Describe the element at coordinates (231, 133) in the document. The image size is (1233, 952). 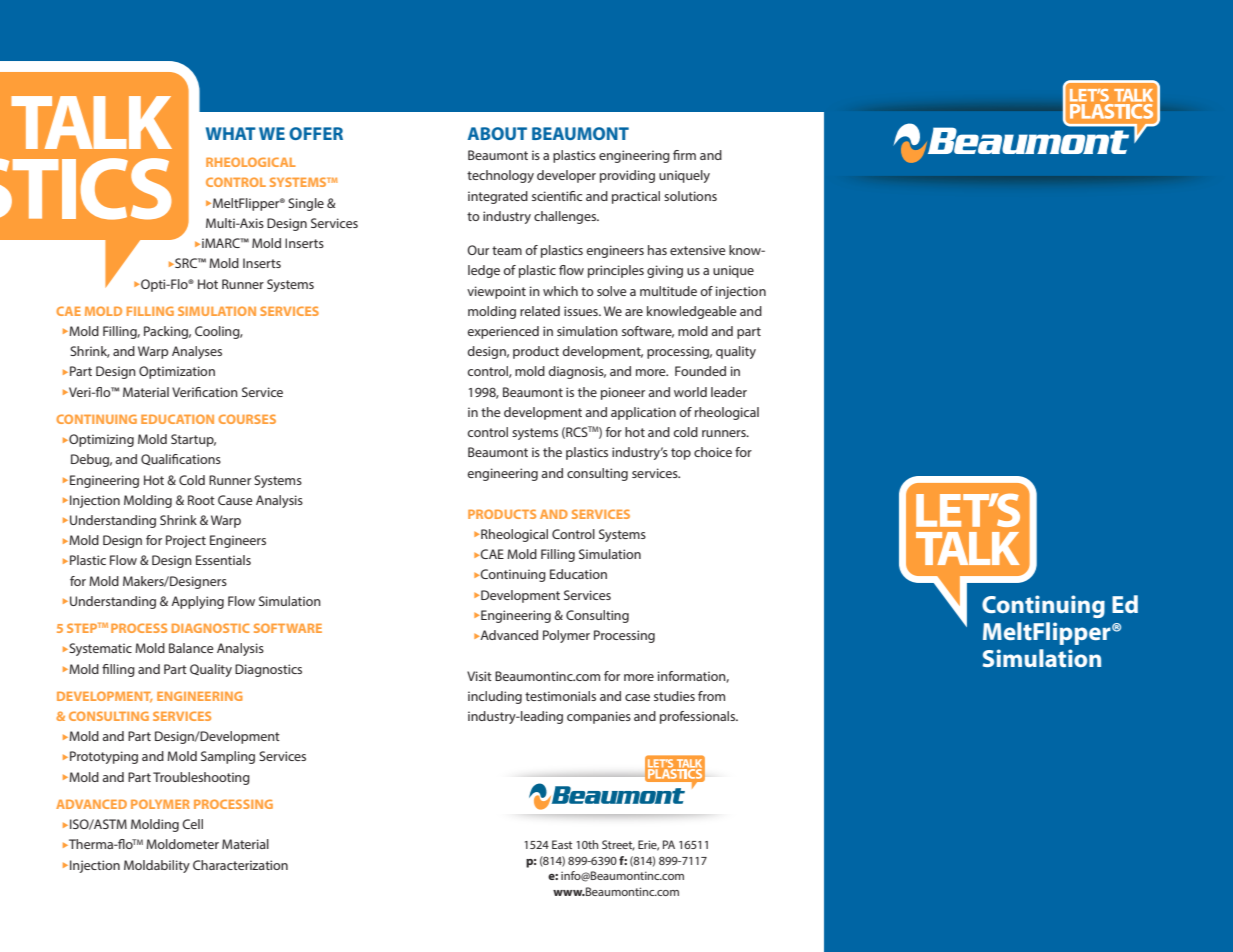
I see `WHAT` at that location.
